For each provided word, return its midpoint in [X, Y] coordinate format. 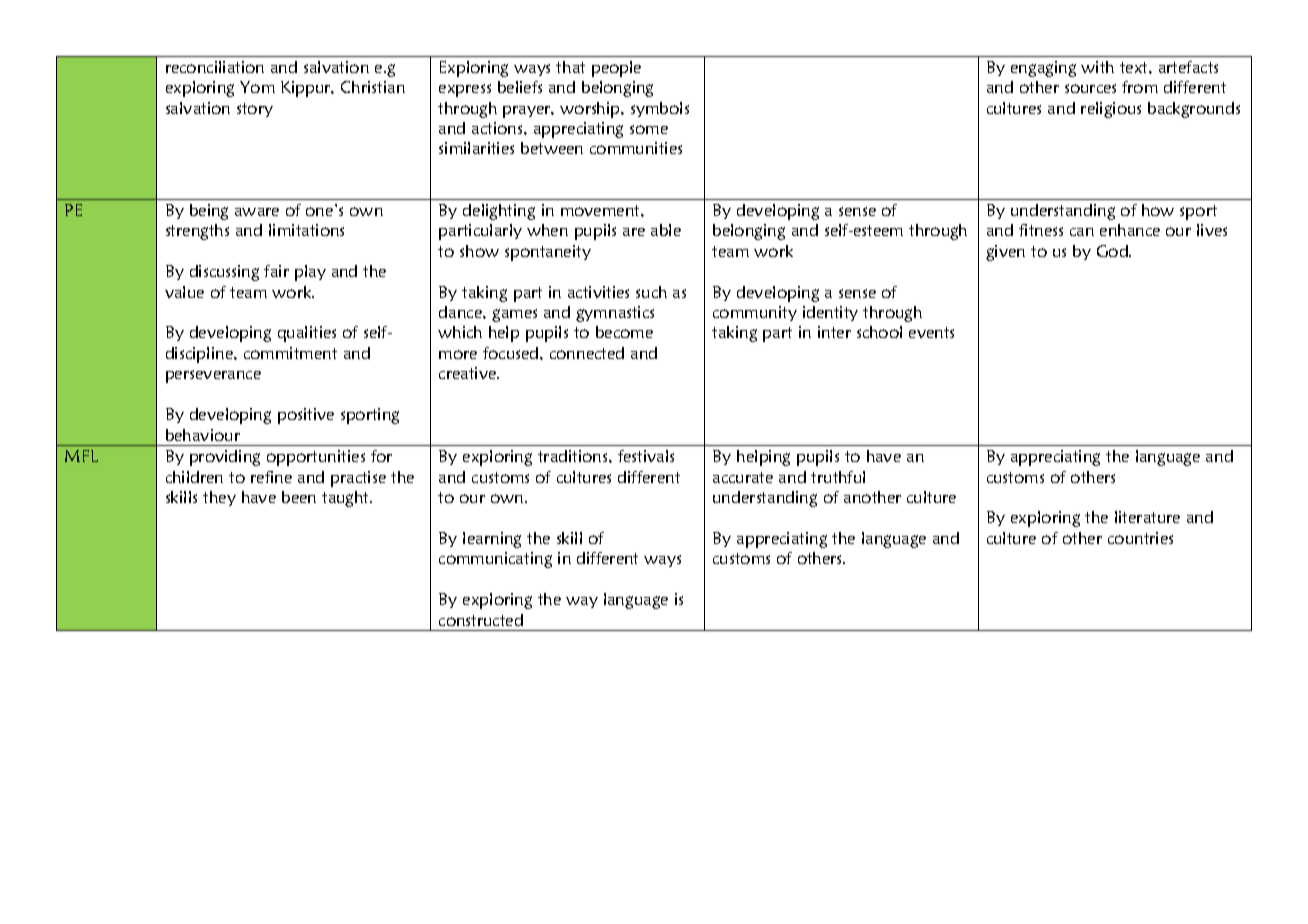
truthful [838, 477]
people [616, 69]
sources [1090, 88]
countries [1140, 538]
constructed [481, 620]
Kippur [307, 89]
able [666, 230]
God [1114, 251]
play [310, 273]
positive [306, 416]
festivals [646, 456]
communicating [495, 560]
